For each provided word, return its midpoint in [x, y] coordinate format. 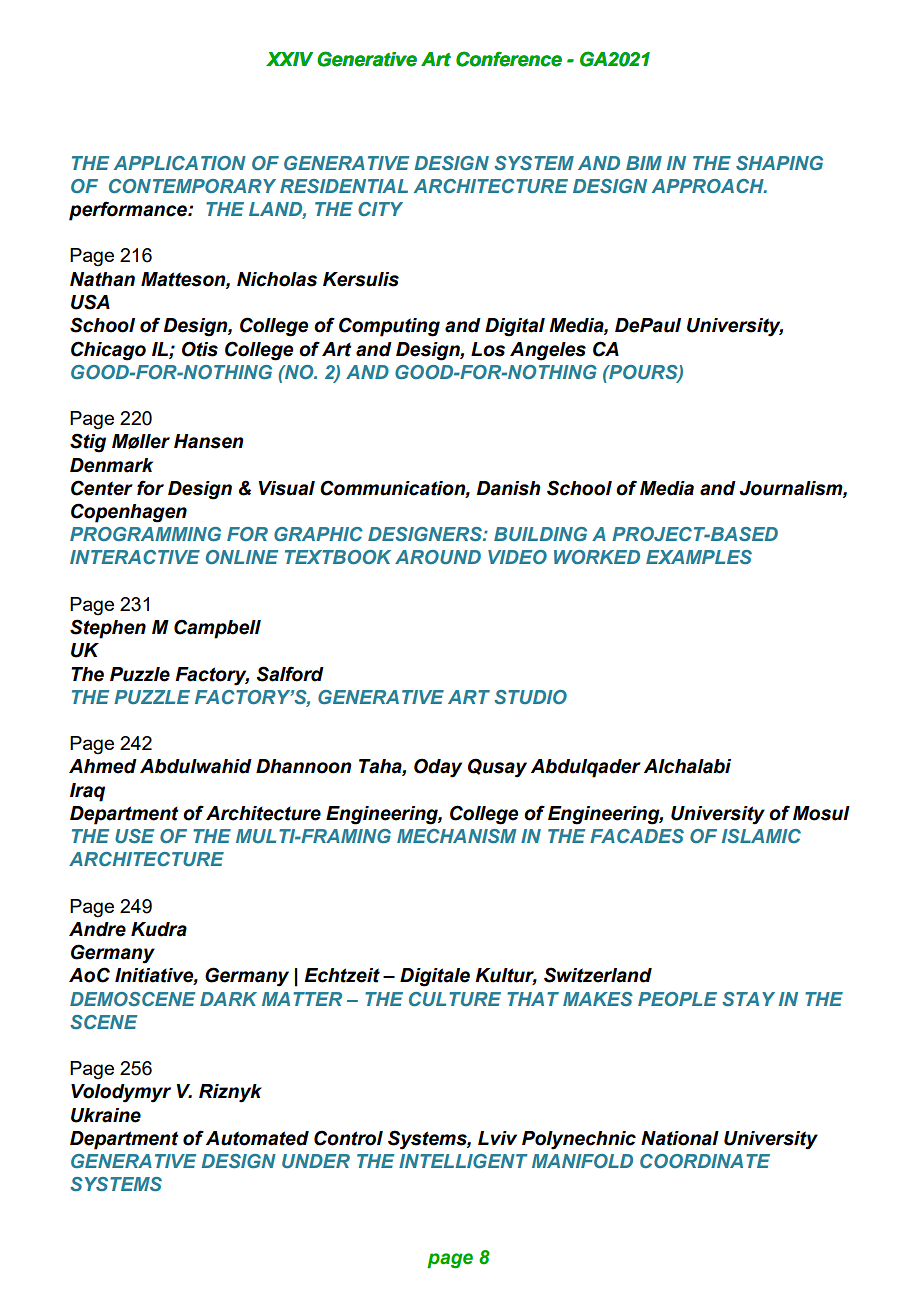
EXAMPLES [699, 557]
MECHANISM [457, 836]
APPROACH [709, 186]
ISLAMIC [761, 836]
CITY [380, 209]
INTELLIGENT [463, 1161]
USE [134, 836]
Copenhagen [129, 513]
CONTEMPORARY [192, 186]
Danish [509, 488]
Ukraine [106, 1115]
